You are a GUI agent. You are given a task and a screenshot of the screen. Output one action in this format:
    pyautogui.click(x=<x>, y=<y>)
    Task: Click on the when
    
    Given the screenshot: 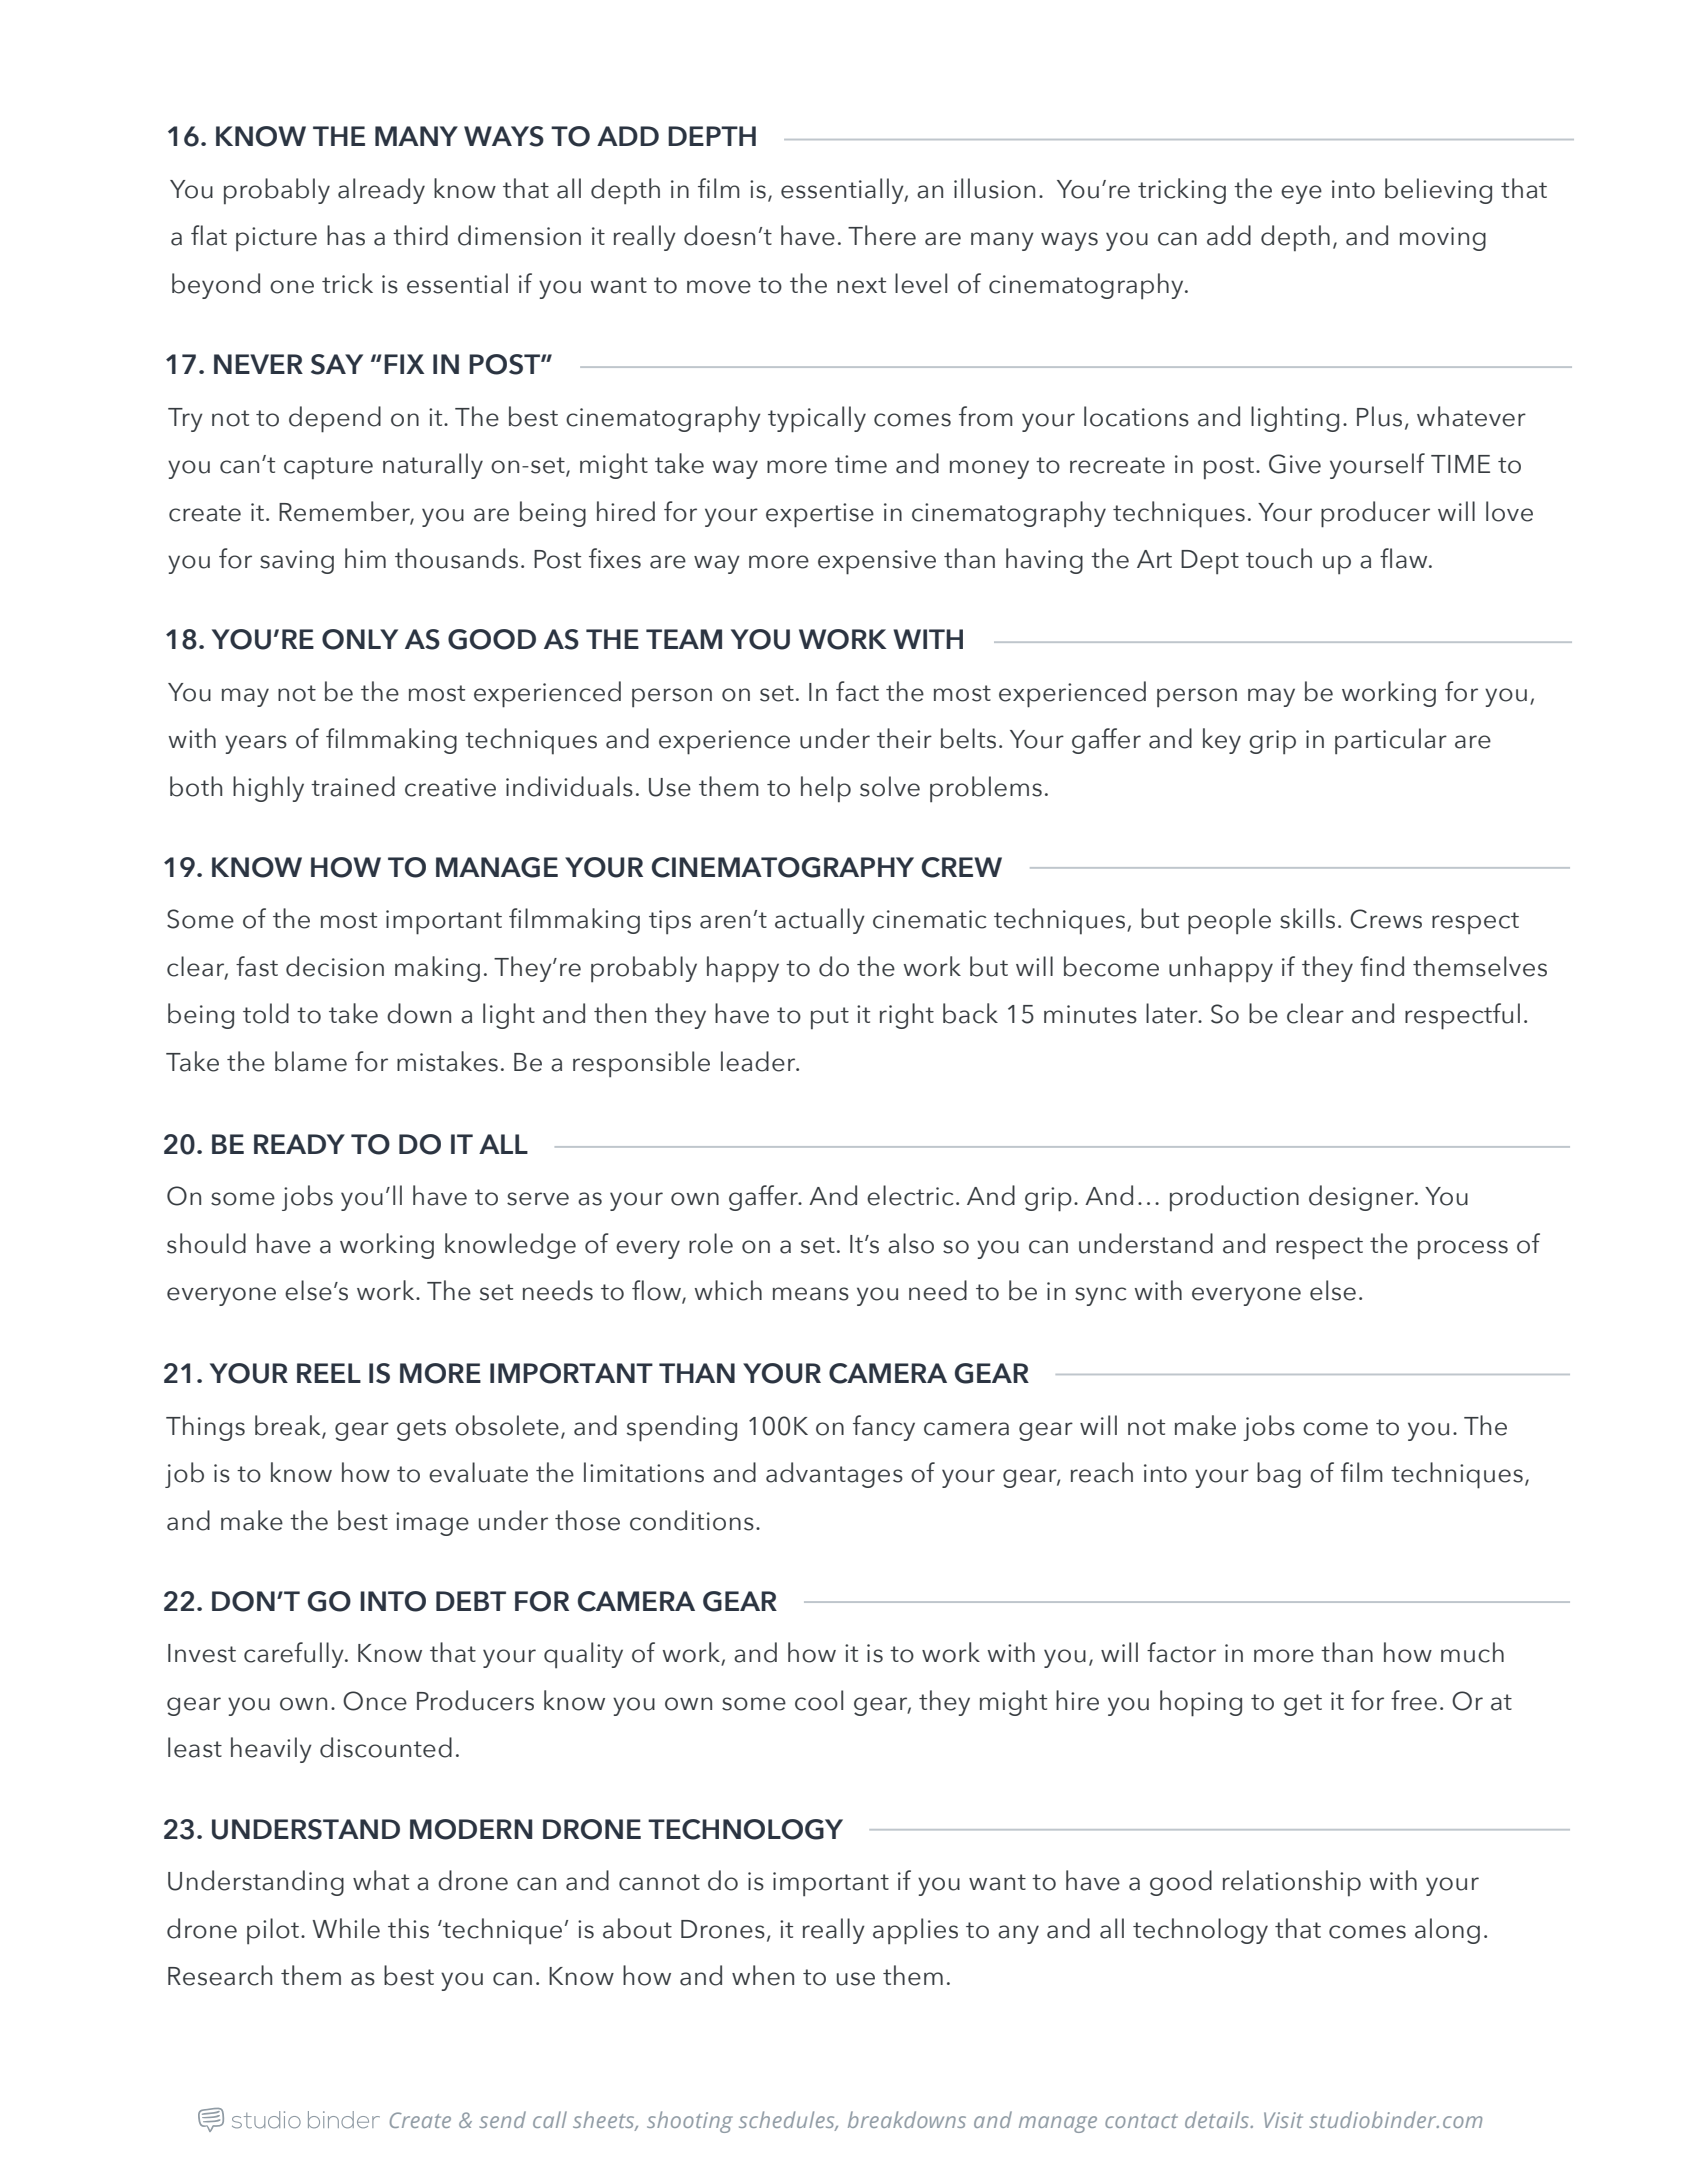 What is the action you would take?
    pyautogui.click(x=763, y=1975)
